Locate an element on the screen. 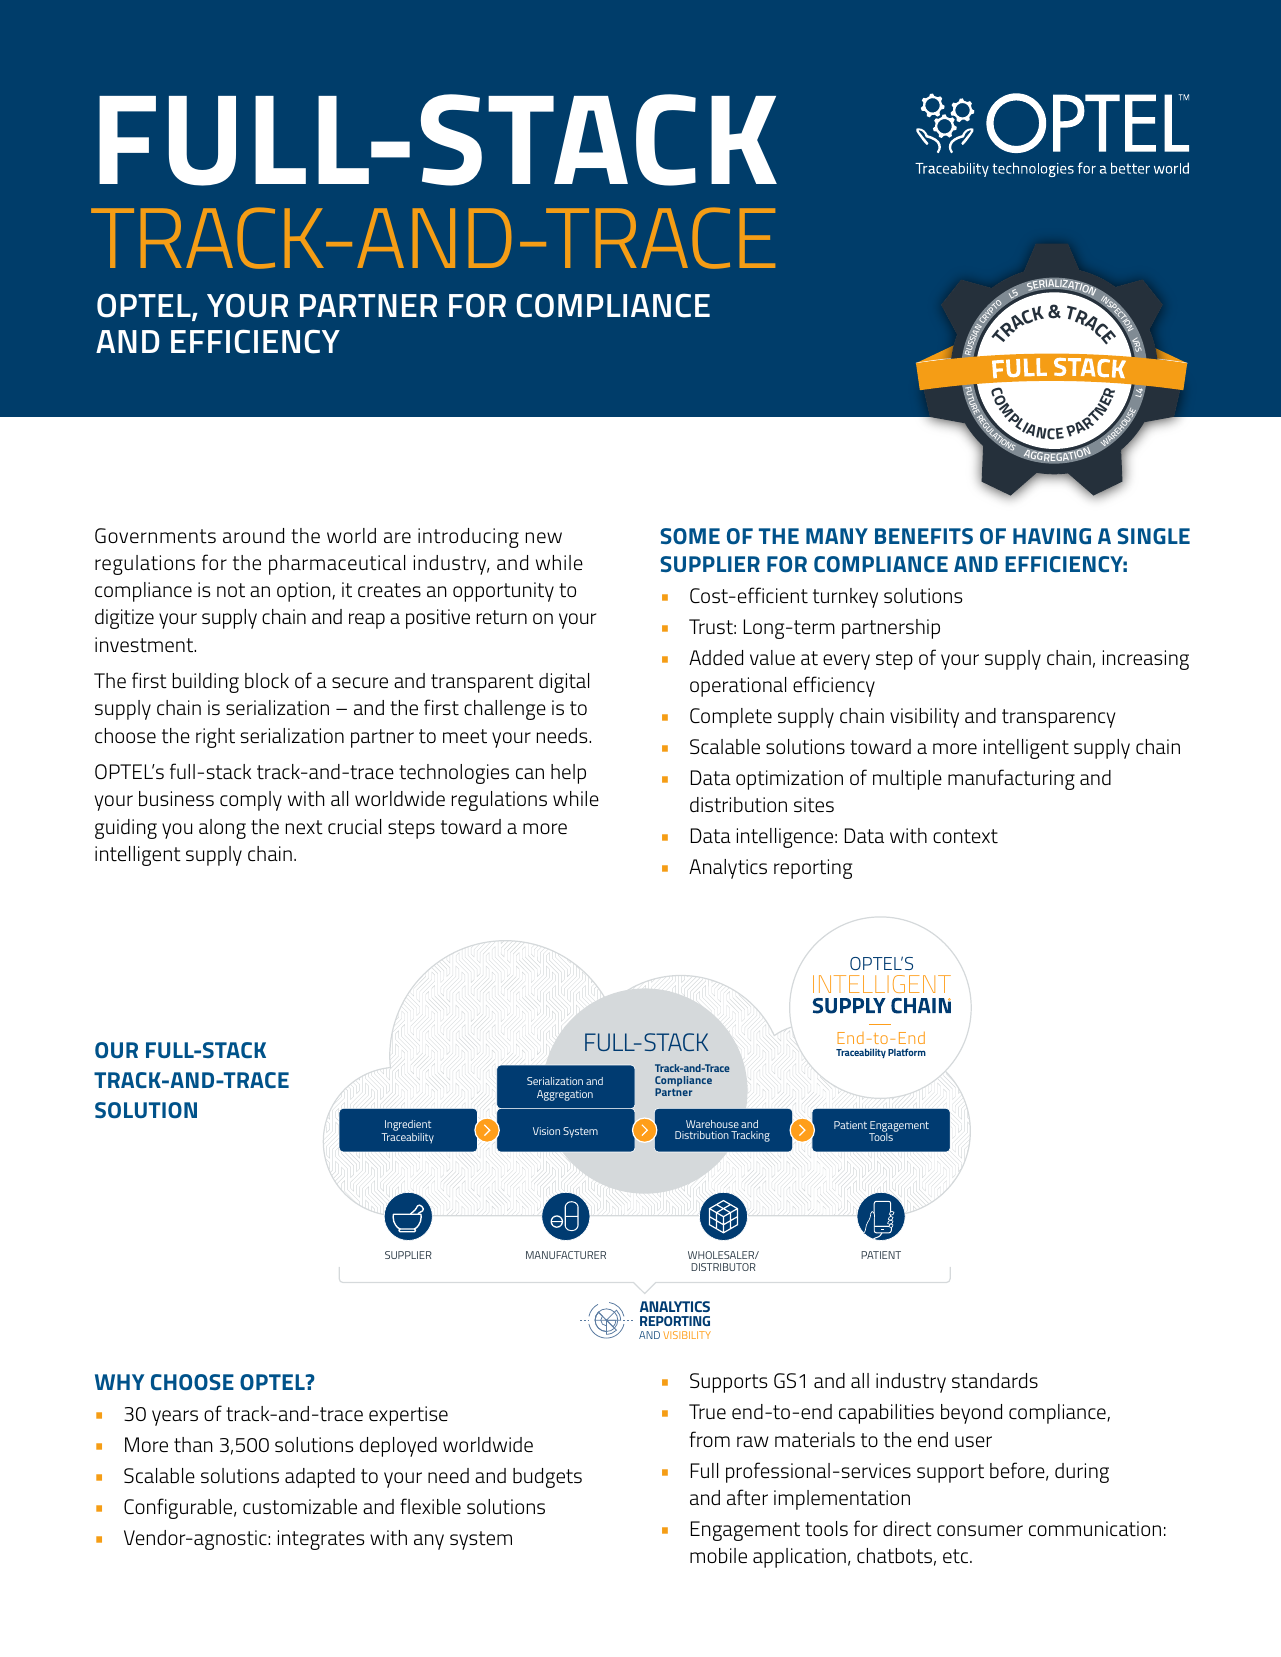 The image size is (1281, 1657). SOME is located at coordinates (690, 536).
